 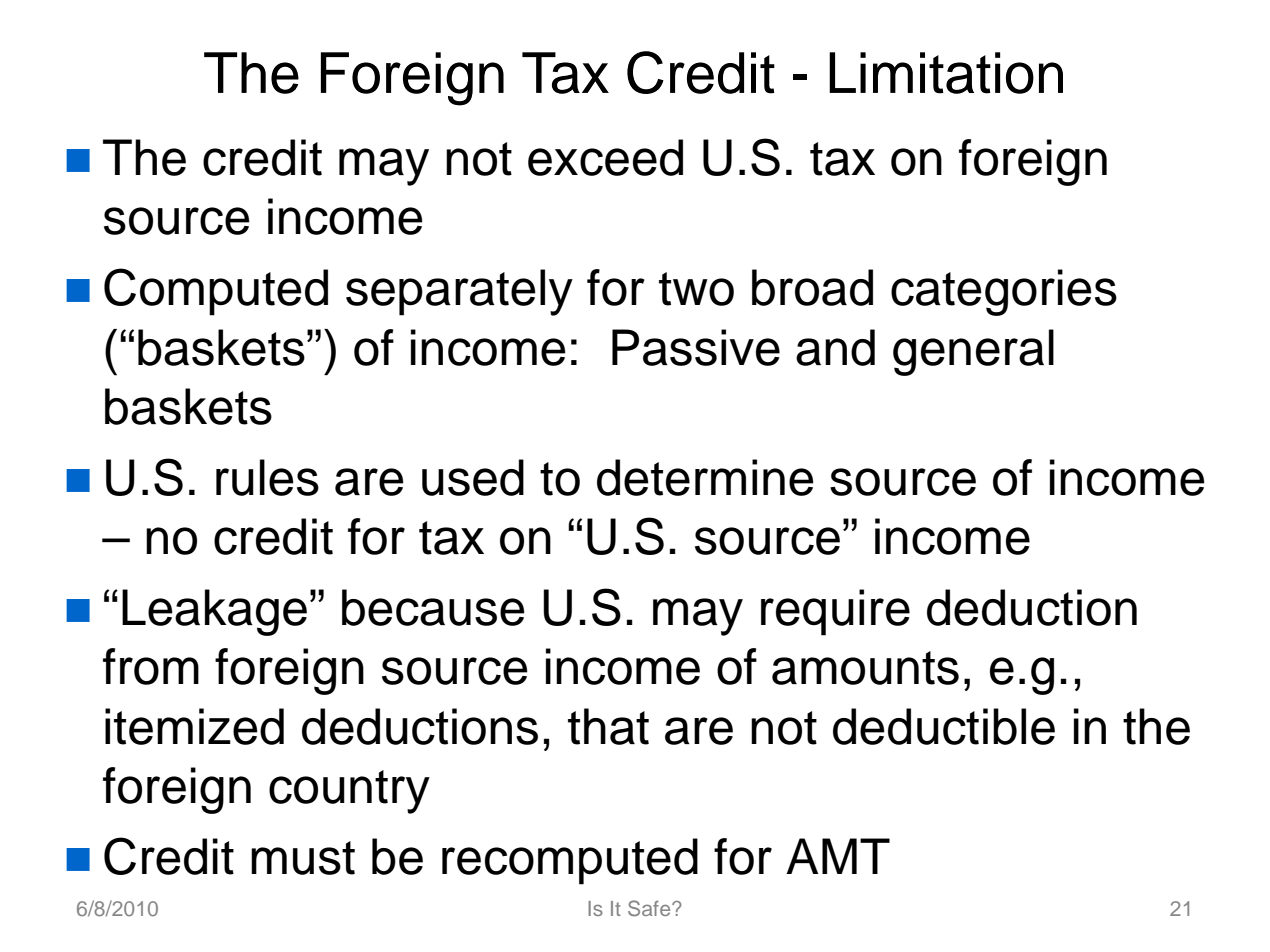 What do you see at coordinates (812, 287) in the image?
I see `broad` at bounding box center [812, 287].
